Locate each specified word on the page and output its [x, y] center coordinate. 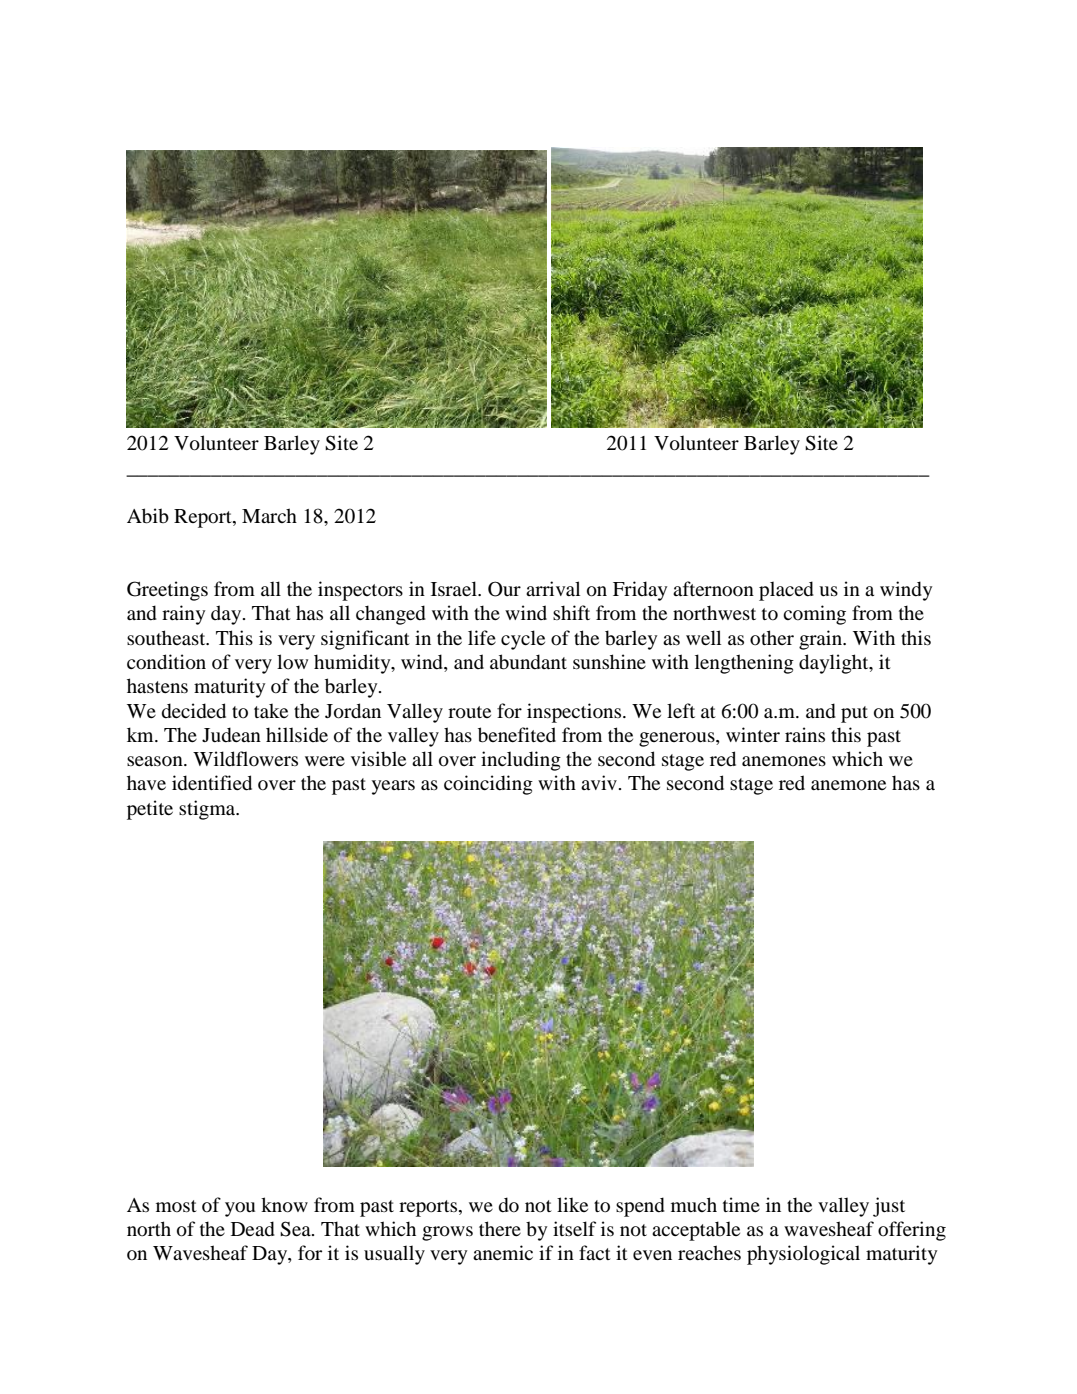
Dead [253, 1229]
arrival [553, 588]
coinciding [488, 785]
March [269, 515]
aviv [600, 782]
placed [786, 591]
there [500, 1228]
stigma [208, 810]
